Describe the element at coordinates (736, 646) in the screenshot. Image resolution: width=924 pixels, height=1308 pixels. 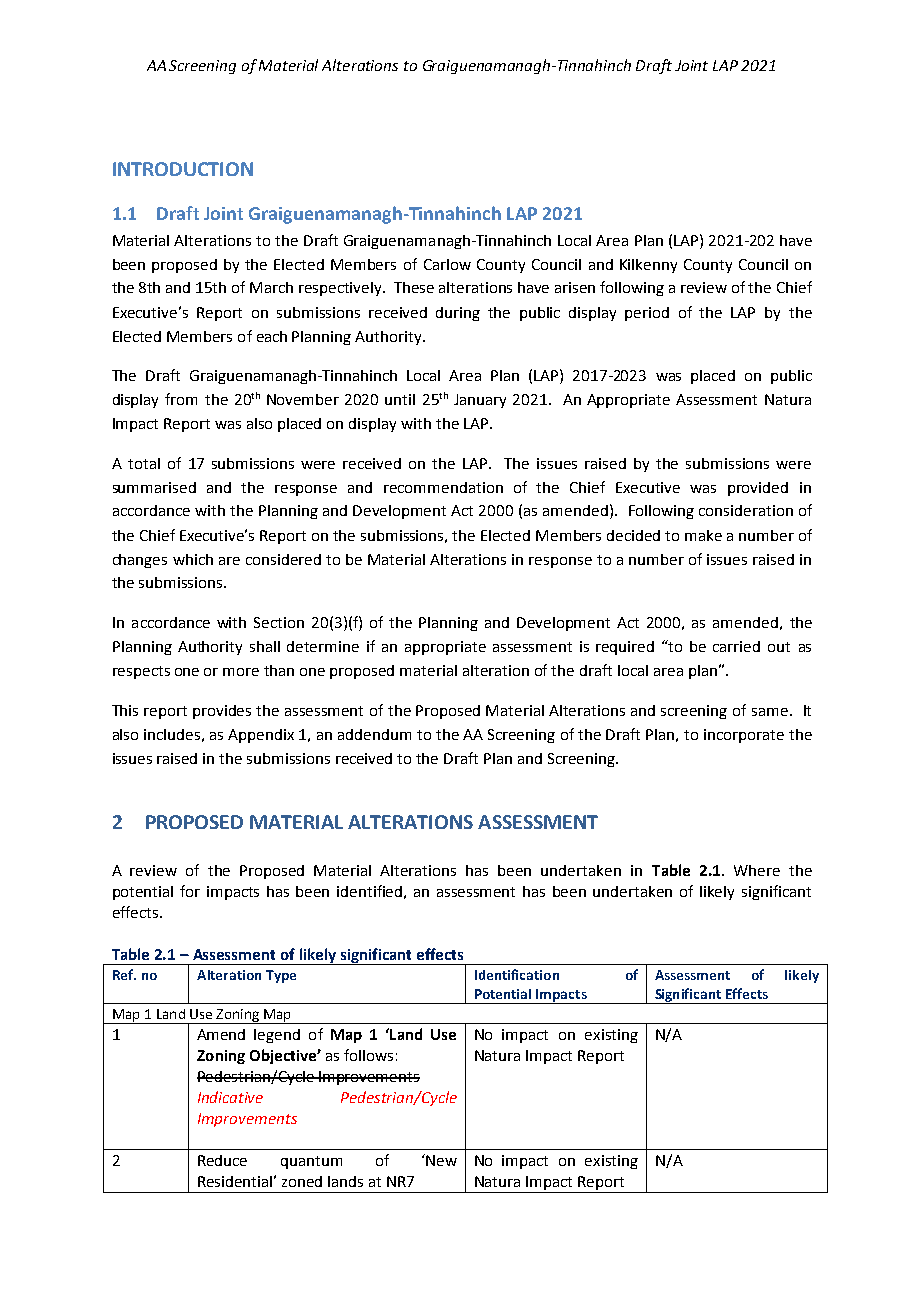
I see `carried` at that location.
